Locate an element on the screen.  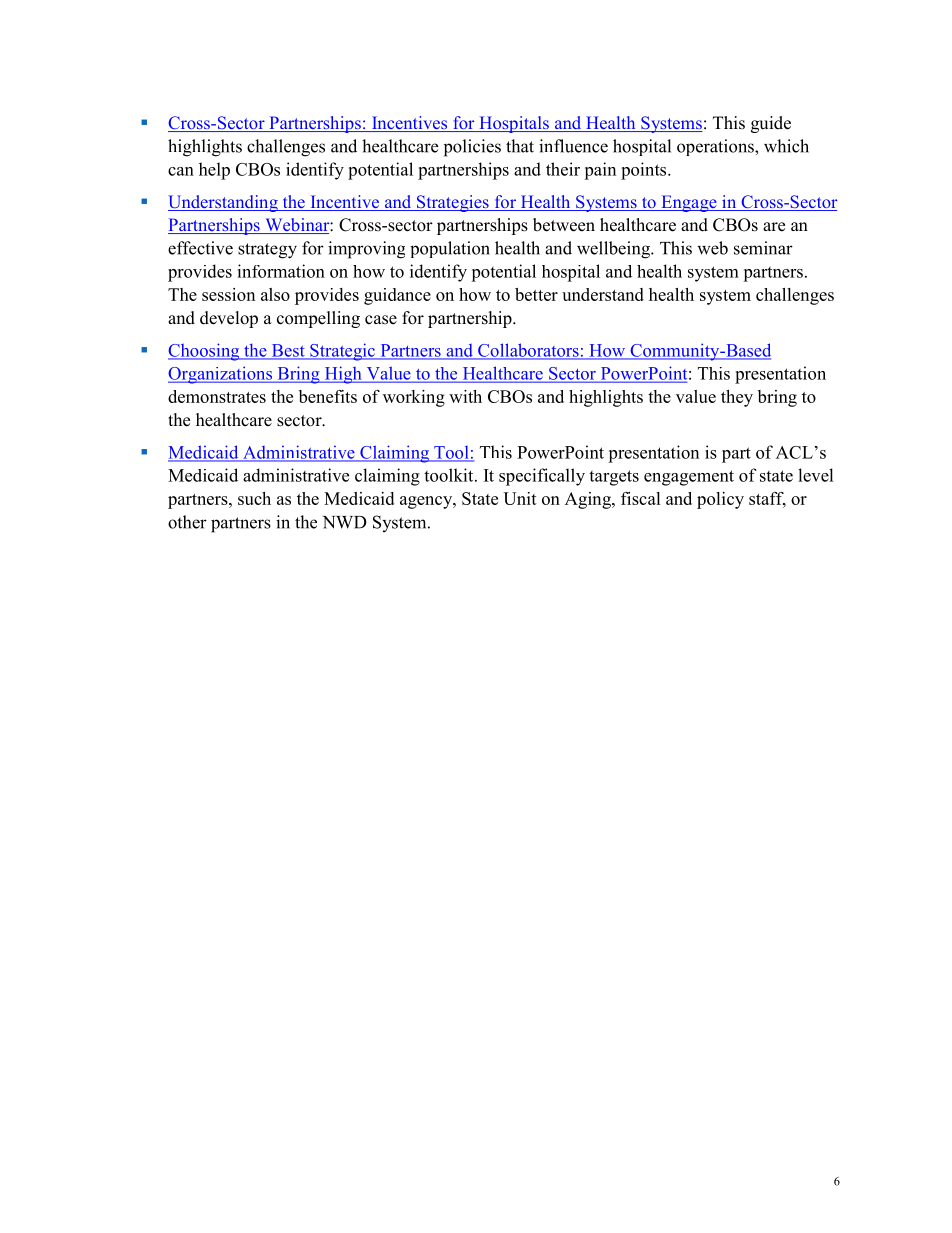
demonstrates is located at coordinates (217, 396).
